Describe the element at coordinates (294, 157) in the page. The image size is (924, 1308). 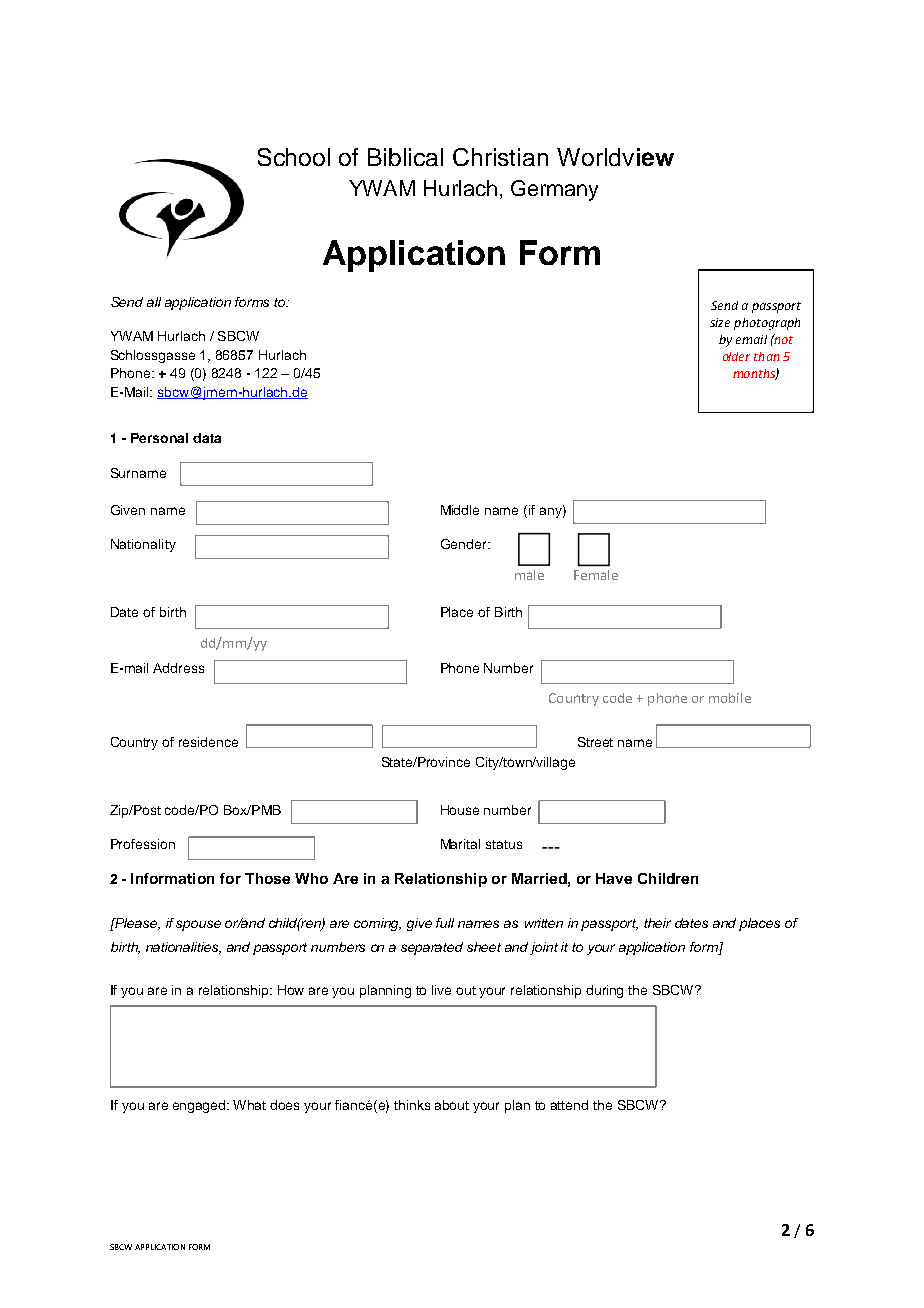
I see `School` at that location.
